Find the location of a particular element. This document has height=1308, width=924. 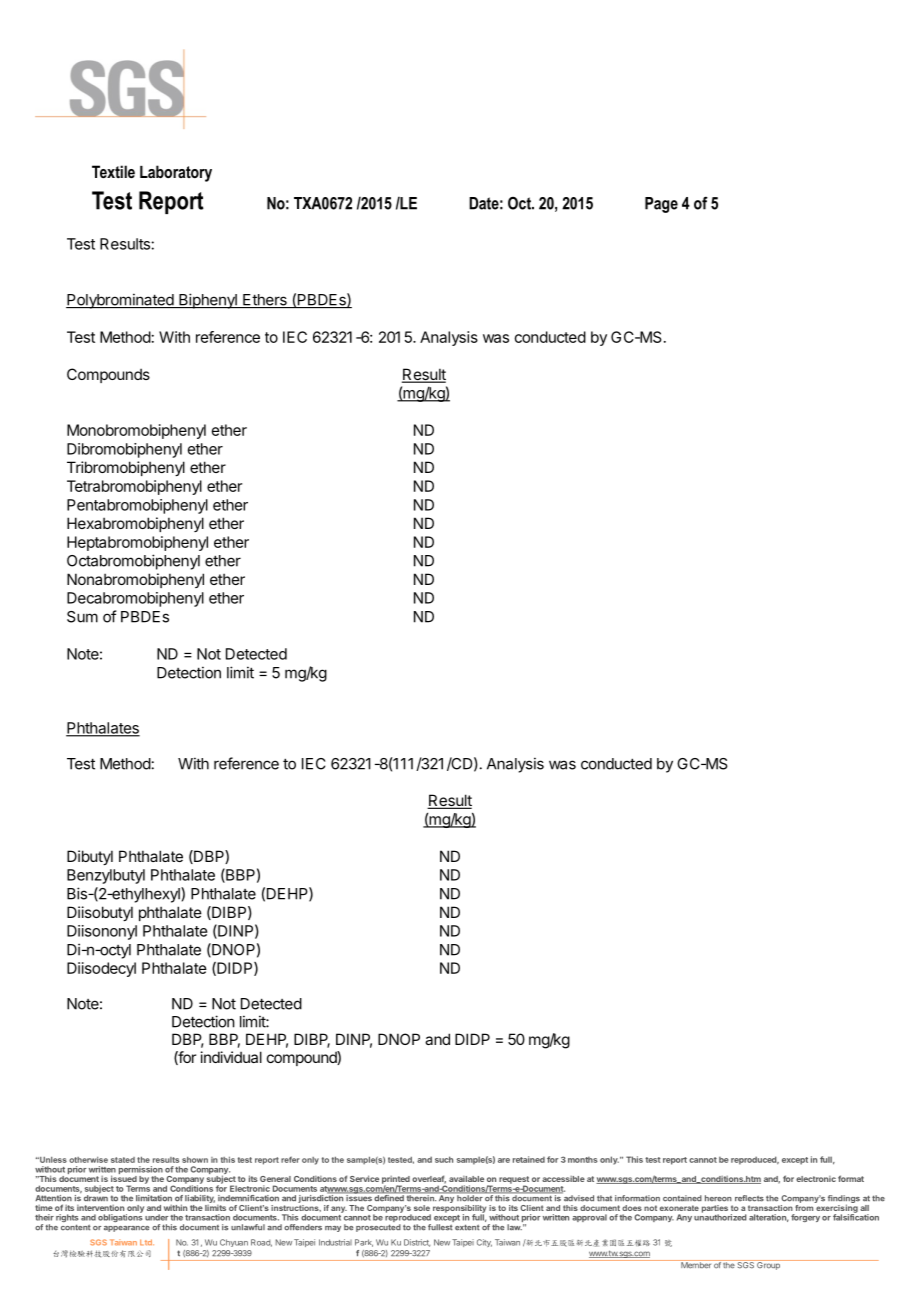

months is located at coordinates (583, 1160).
